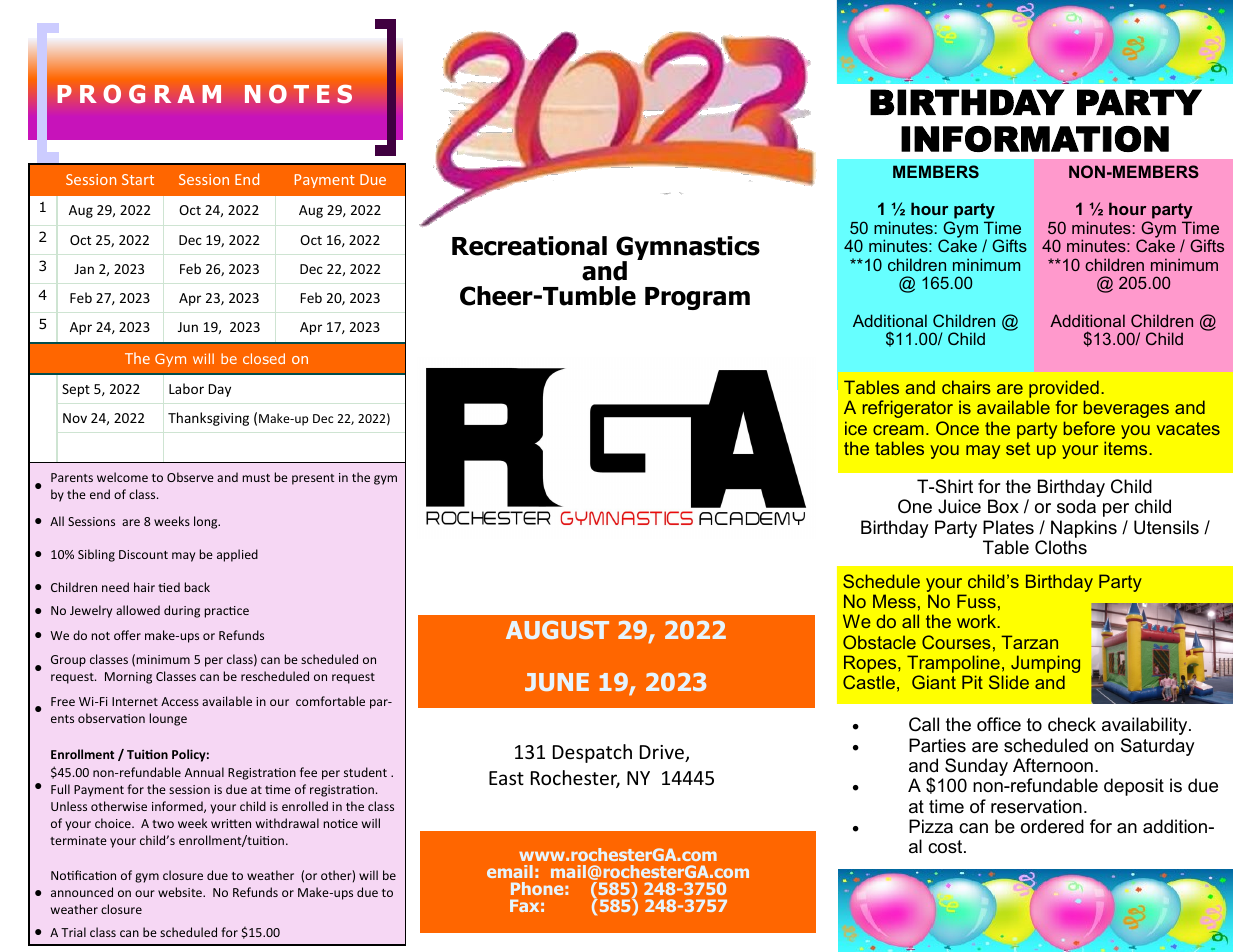 The image size is (1233, 952). Describe the element at coordinates (181, 892) in the page. I see `website` at that location.
